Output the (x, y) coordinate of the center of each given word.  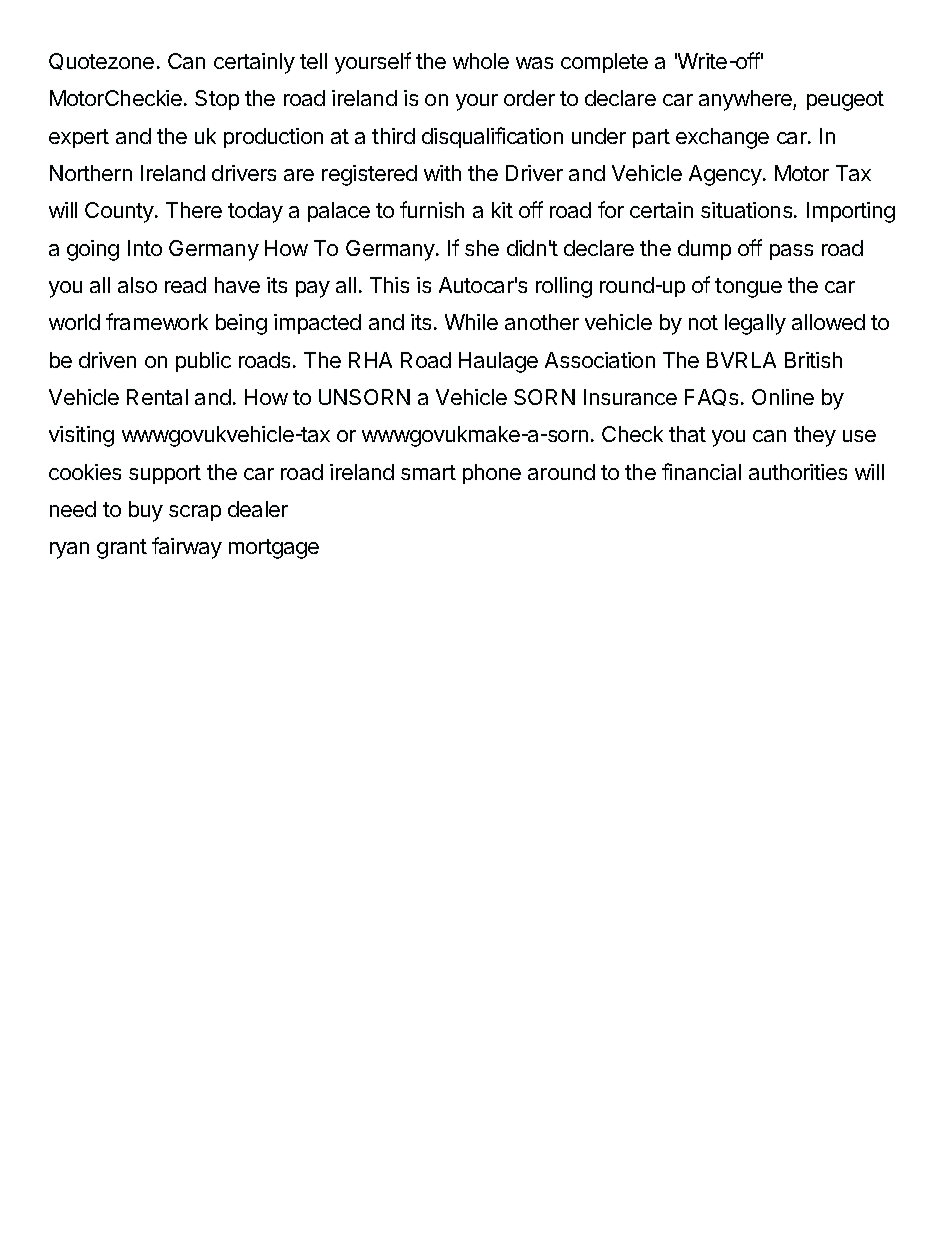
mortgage (274, 549)
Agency (726, 175)
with (442, 173)
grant (122, 549)
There (194, 210)
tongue (748, 288)
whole (481, 61)
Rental (157, 397)
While (471, 322)
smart (428, 472)
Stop (217, 100)
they (815, 436)
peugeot (845, 101)
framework (157, 321)
